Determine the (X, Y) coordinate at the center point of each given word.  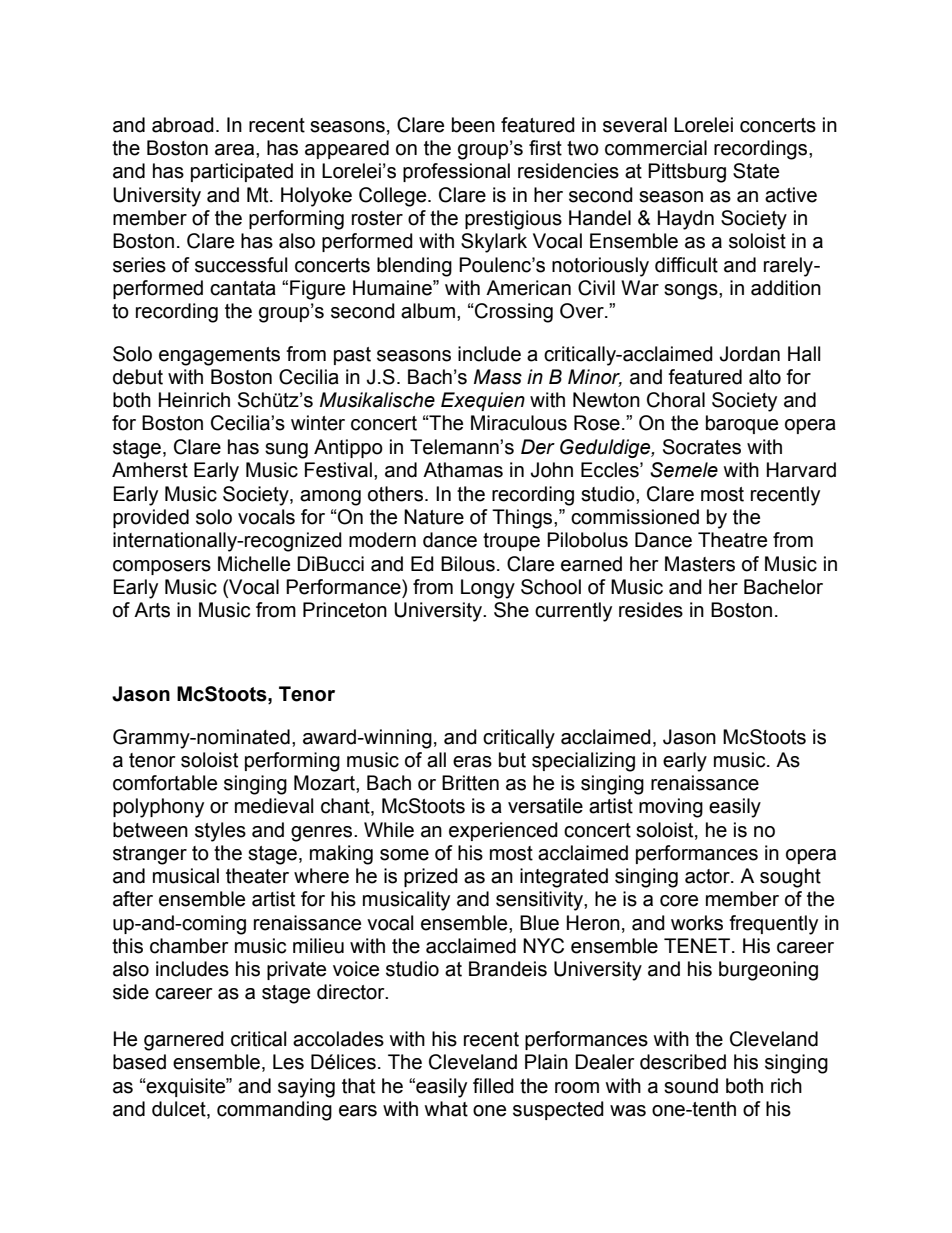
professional (456, 172)
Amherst (150, 470)
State (756, 171)
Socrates (702, 447)
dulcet (180, 1109)
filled (493, 1086)
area (236, 150)
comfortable (165, 783)
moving (671, 808)
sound (691, 1086)
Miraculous (519, 423)
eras (472, 762)
